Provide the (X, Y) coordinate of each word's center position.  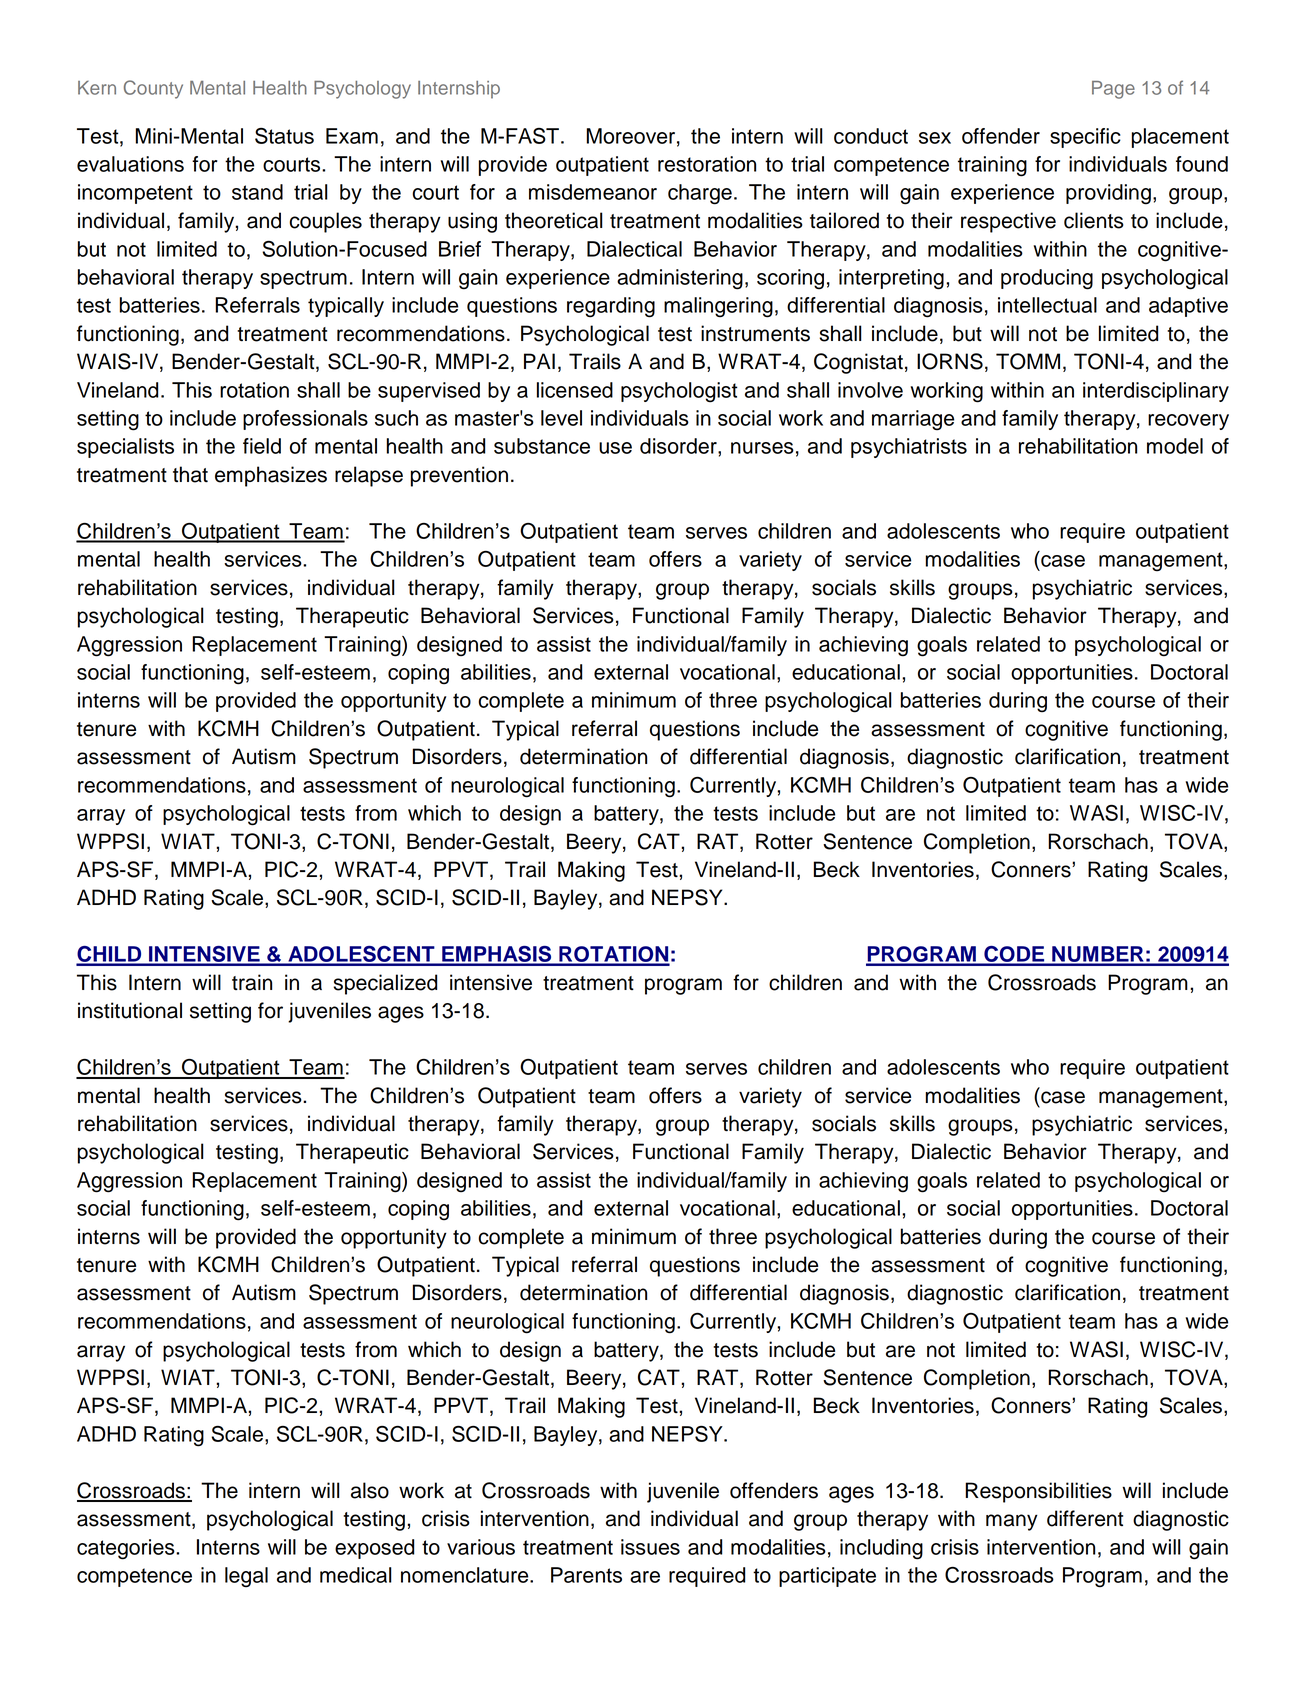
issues (650, 1547)
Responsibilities (1038, 1492)
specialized (385, 984)
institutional (130, 1010)
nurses (762, 448)
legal (246, 1577)
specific (1085, 138)
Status (284, 136)
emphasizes (271, 476)
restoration (707, 164)
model (1175, 446)
